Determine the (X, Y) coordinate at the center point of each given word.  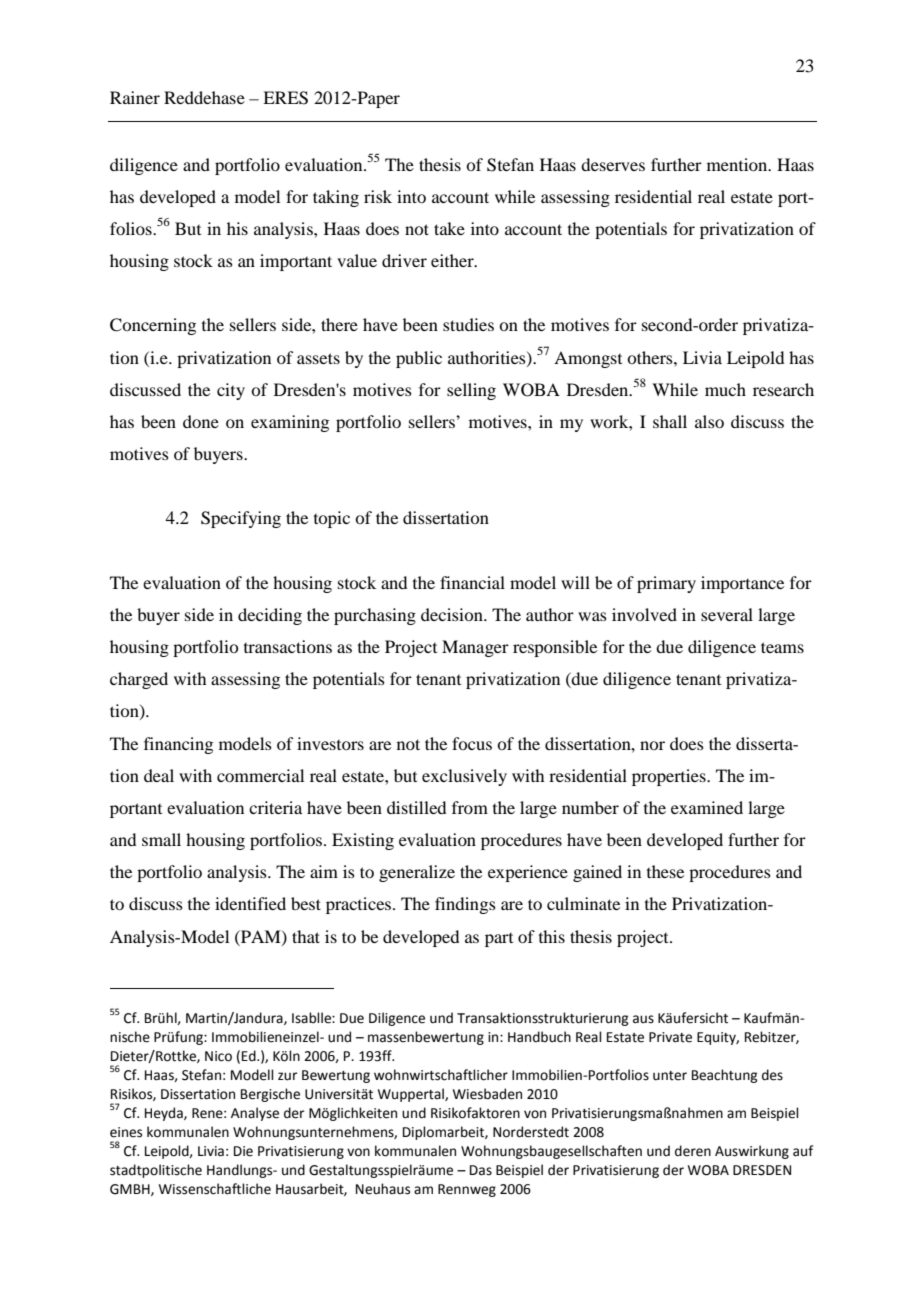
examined (707, 807)
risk (378, 196)
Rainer (135, 97)
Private (670, 1037)
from (470, 807)
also (709, 421)
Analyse (255, 1114)
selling (471, 391)
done (201, 421)
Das (481, 1170)
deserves (613, 164)
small (161, 839)
